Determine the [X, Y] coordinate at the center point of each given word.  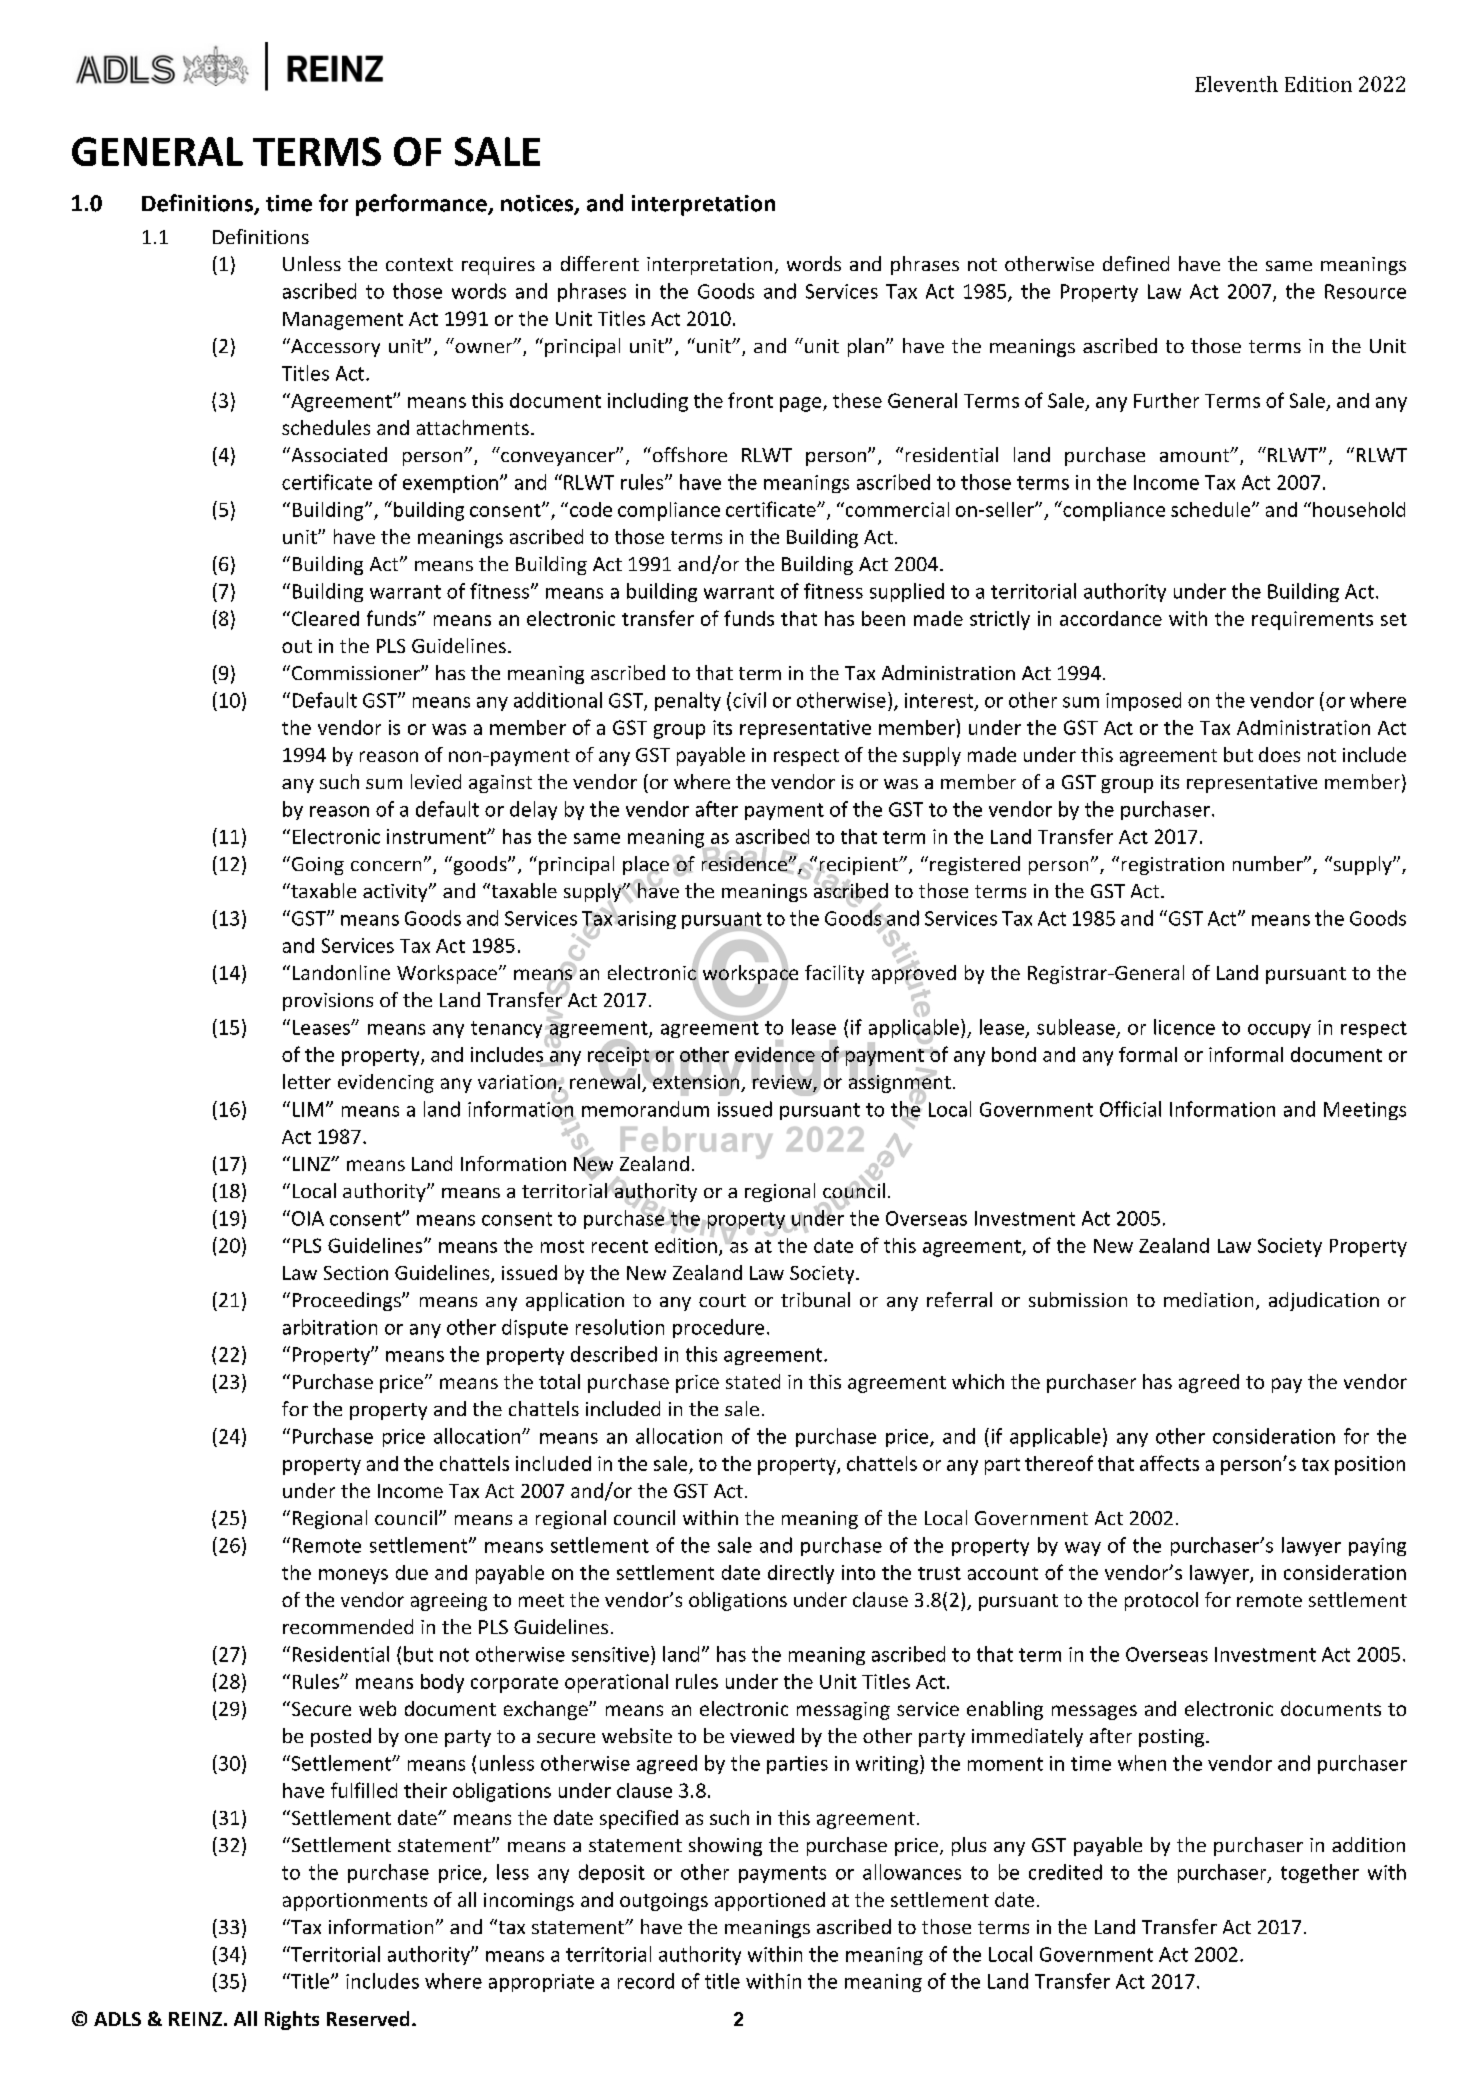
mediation [1208, 1299]
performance [422, 205]
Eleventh [1236, 84]
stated [753, 1381]
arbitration [330, 1327]
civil [749, 700]
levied [436, 781]
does [1279, 754]
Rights [292, 2020]
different [600, 263]
